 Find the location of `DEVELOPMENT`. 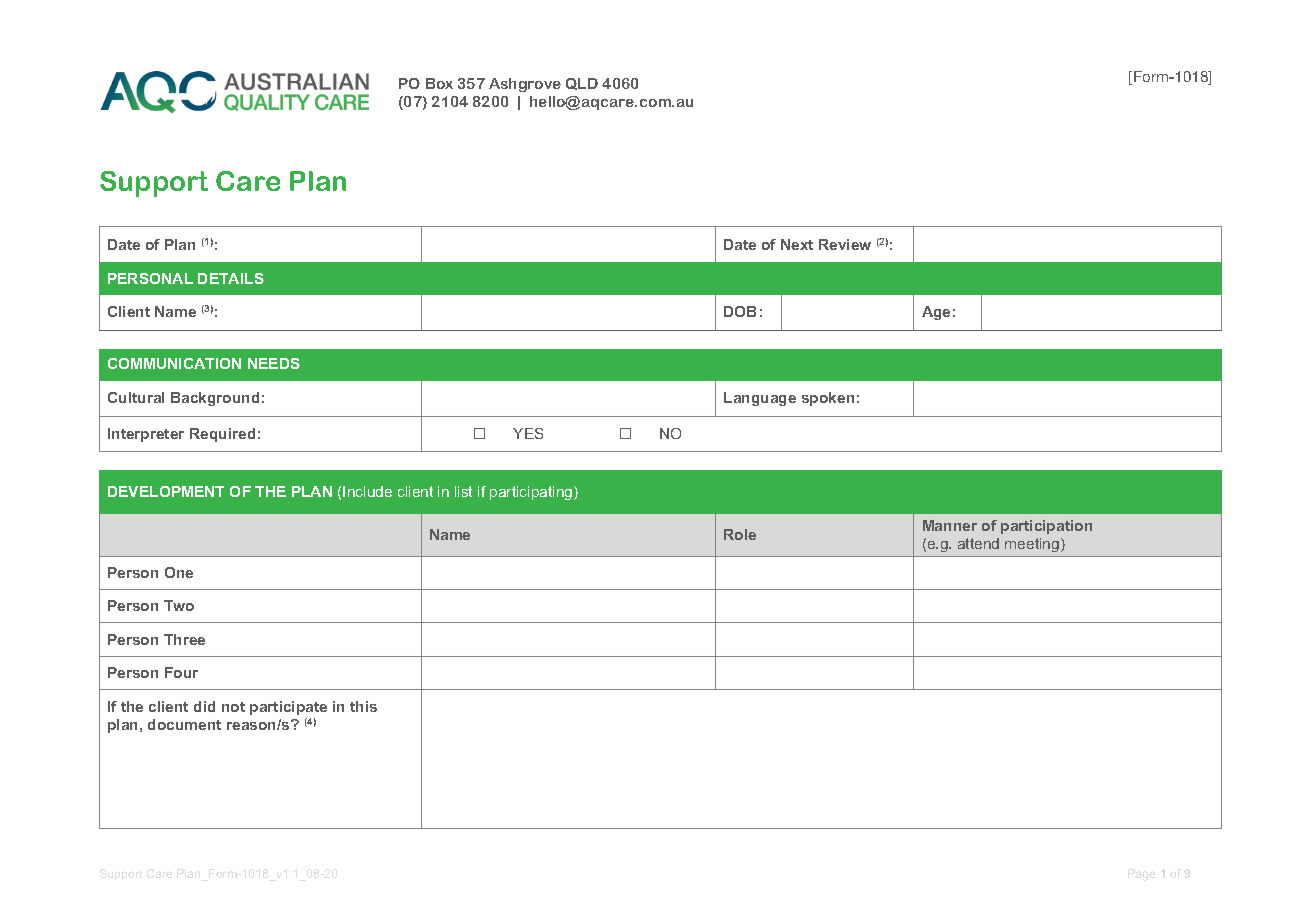

DEVELOPMENT is located at coordinates (166, 491).
